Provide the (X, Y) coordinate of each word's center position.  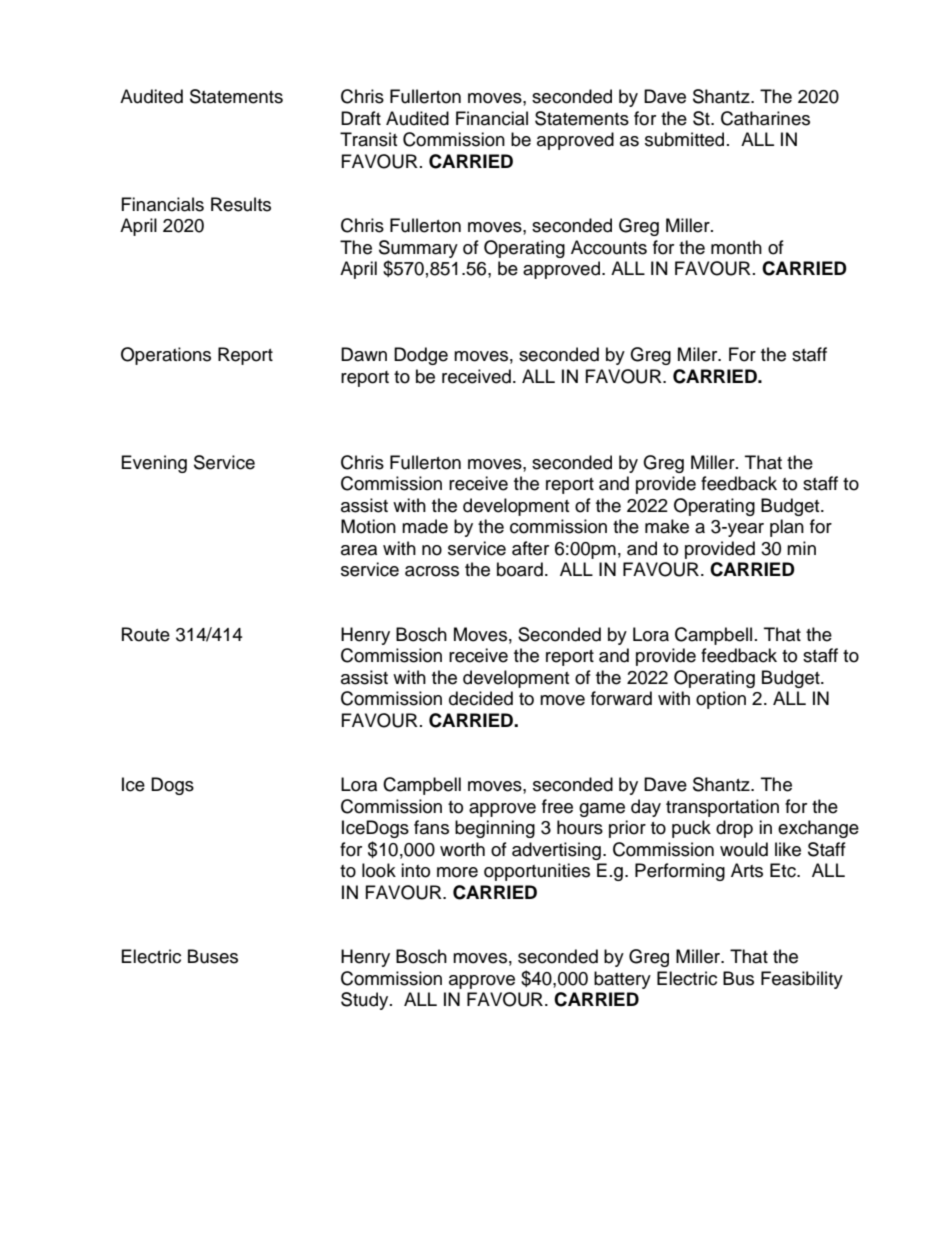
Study (366, 1001)
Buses (213, 956)
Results (241, 204)
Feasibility (802, 980)
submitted (684, 139)
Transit (368, 139)
